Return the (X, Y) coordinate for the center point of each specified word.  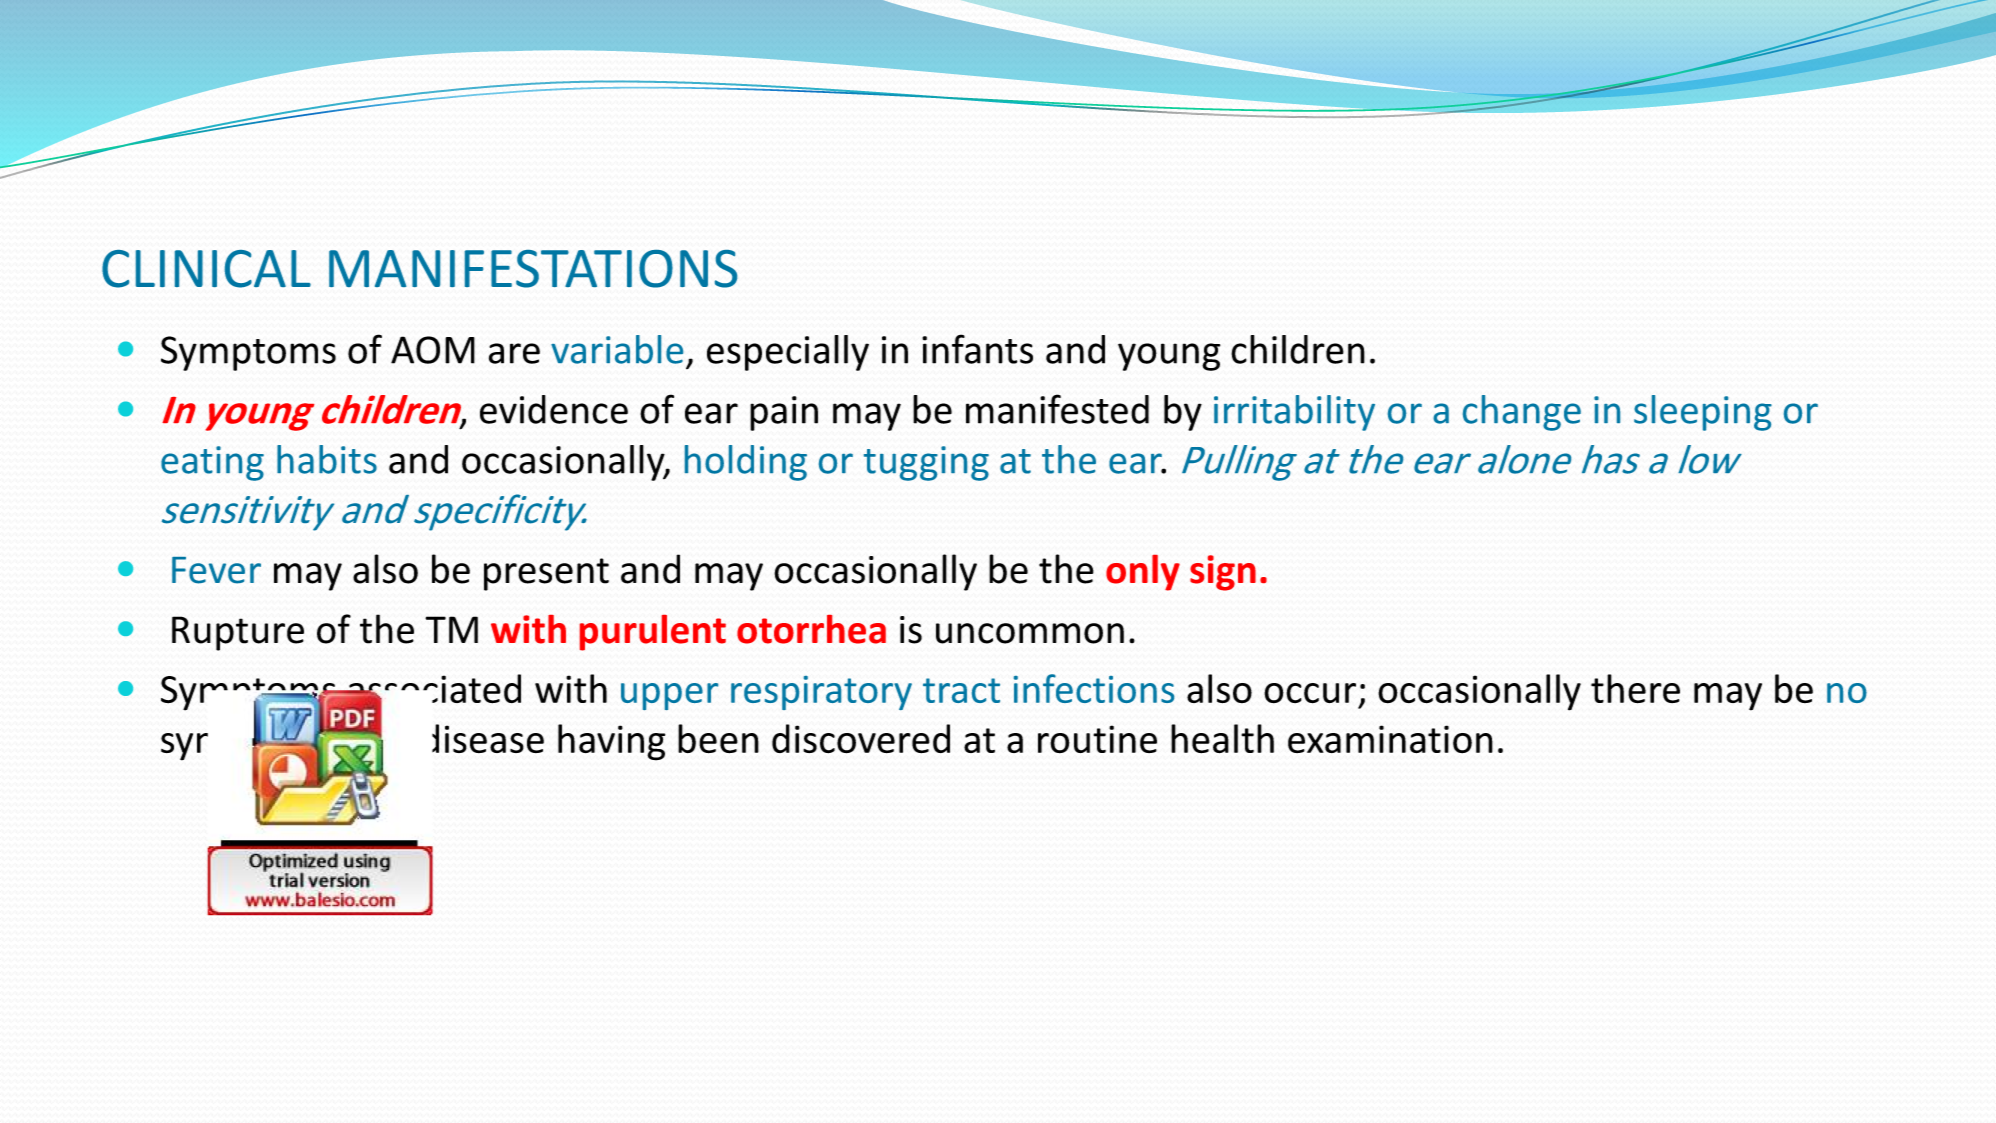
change (1522, 413)
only (1143, 572)
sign (1223, 573)
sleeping (1703, 413)
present (546, 574)
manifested (1057, 409)
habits (327, 459)
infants (977, 349)
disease (488, 738)
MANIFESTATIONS (533, 269)
